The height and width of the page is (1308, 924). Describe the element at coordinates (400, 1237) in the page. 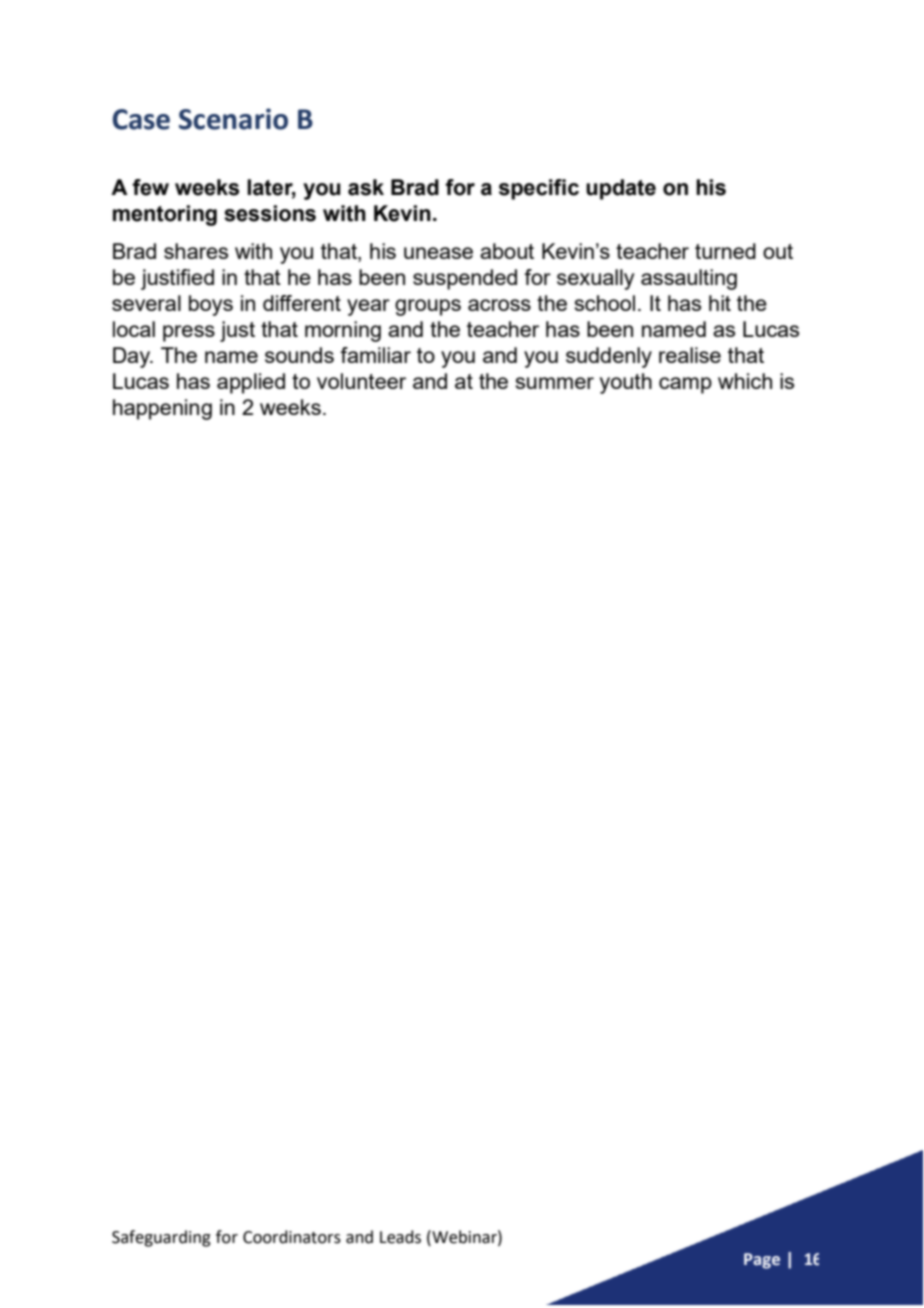

I see `Leads` at that location.
